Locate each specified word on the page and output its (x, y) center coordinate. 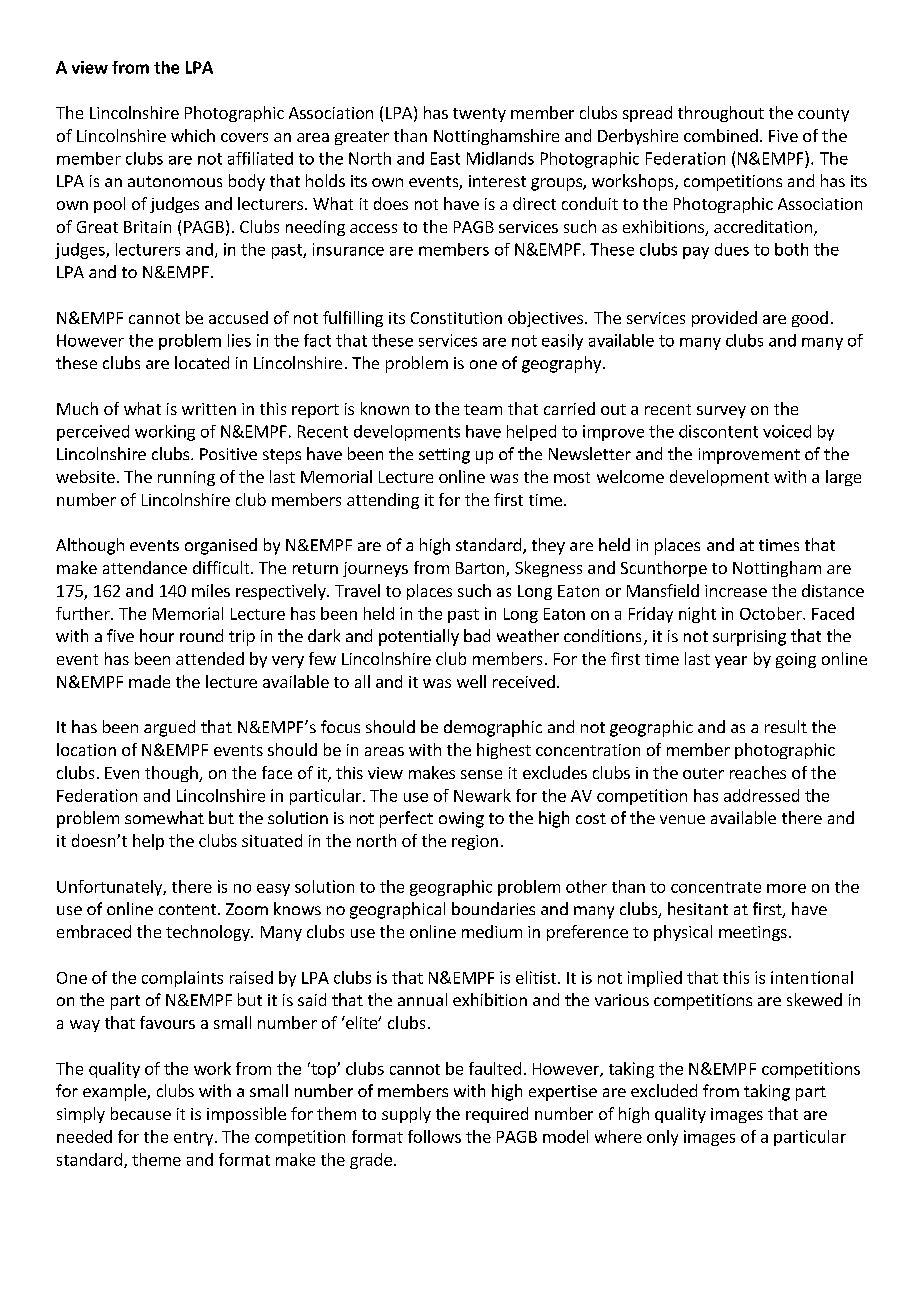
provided (724, 319)
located (202, 362)
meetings (753, 933)
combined (721, 135)
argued (169, 728)
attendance (145, 567)
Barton (481, 569)
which (193, 135)
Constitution (456, 318)
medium (492, 931)
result (786, 726)
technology (209, 933)
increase (736, 591)
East (445, 158)
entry (195, 1139)
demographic (493, 728)
